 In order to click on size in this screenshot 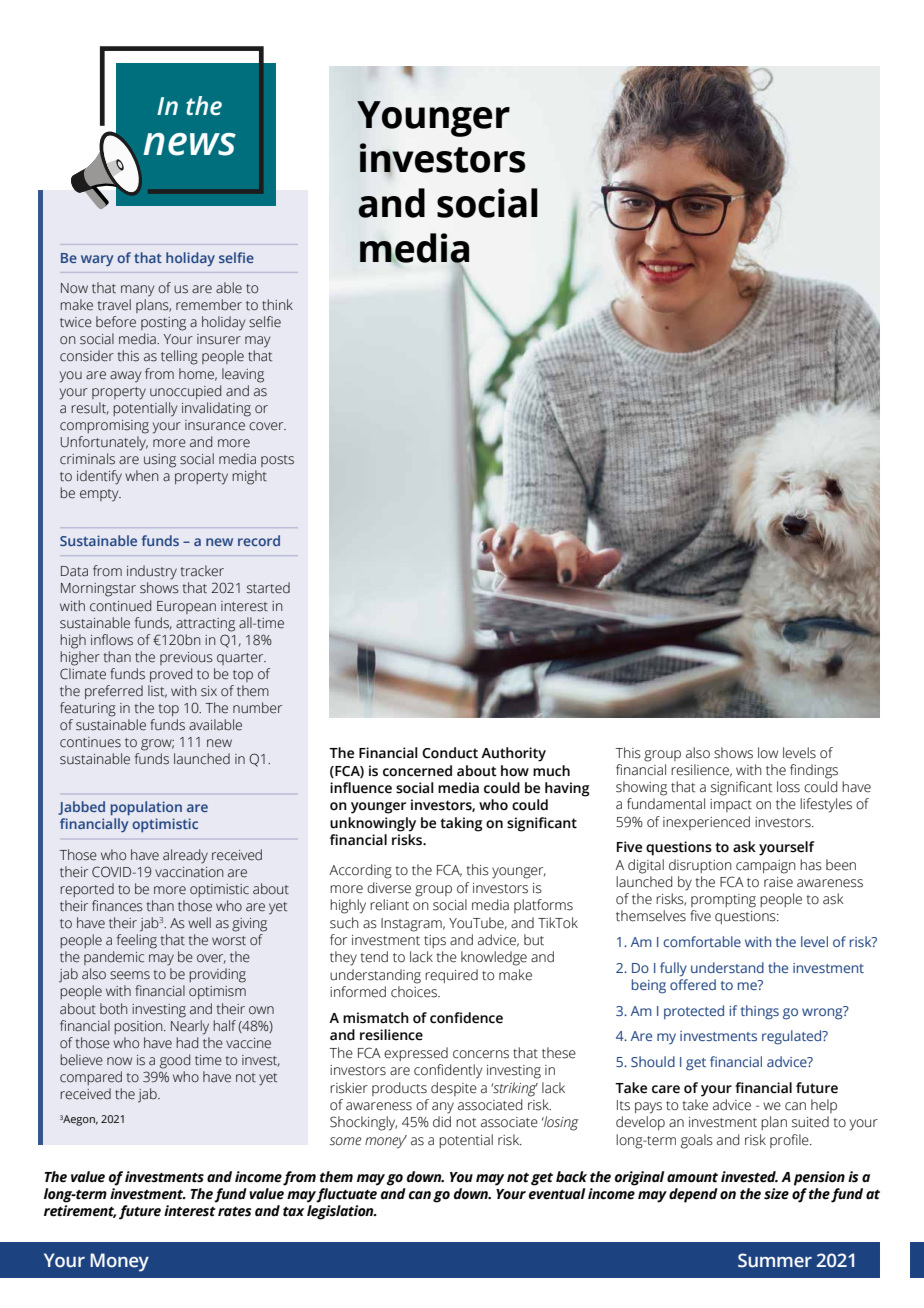, I will do `click(776, 1194)`.
